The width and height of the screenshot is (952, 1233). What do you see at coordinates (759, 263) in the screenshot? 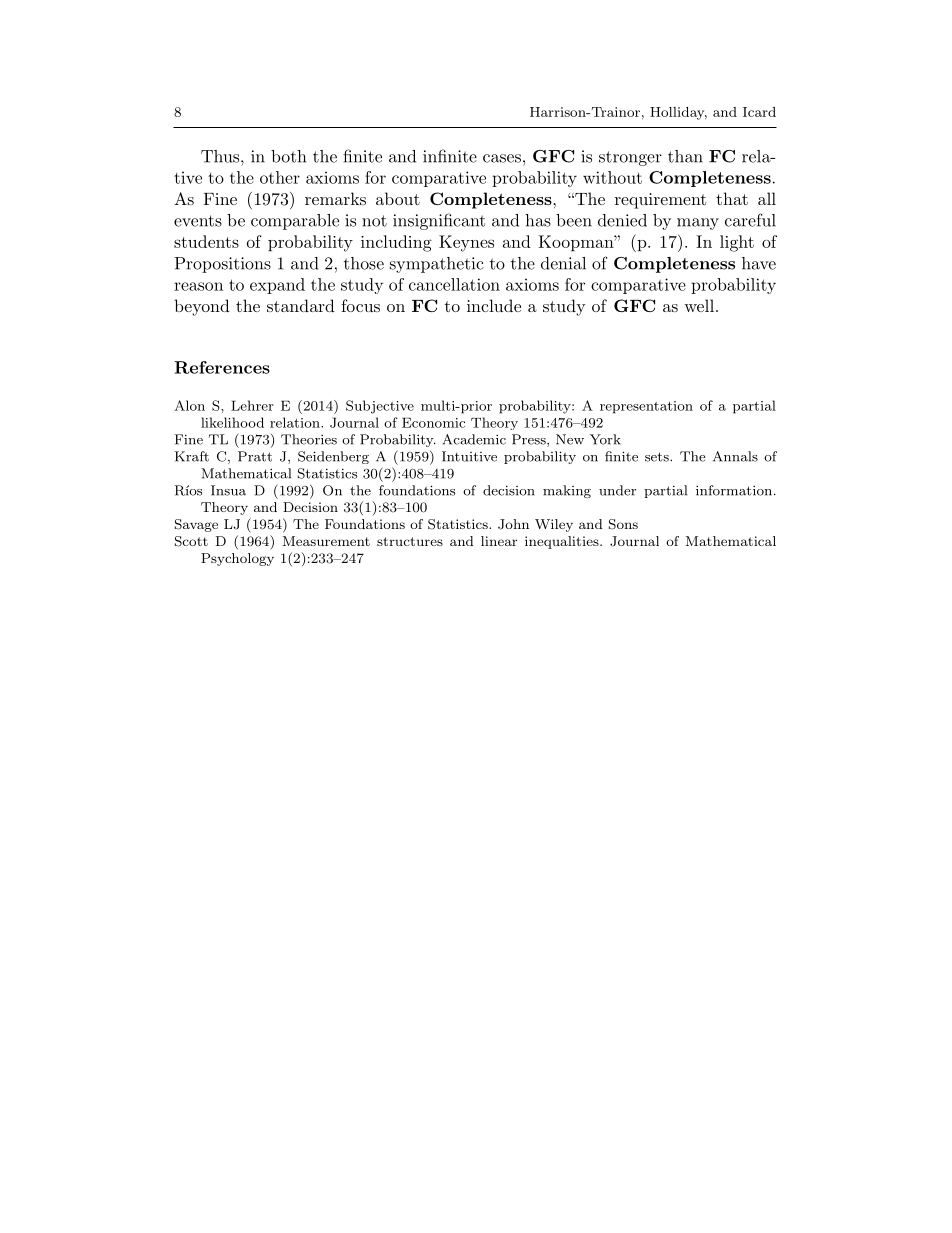
I see `have` at bounding box center [759, 263].
